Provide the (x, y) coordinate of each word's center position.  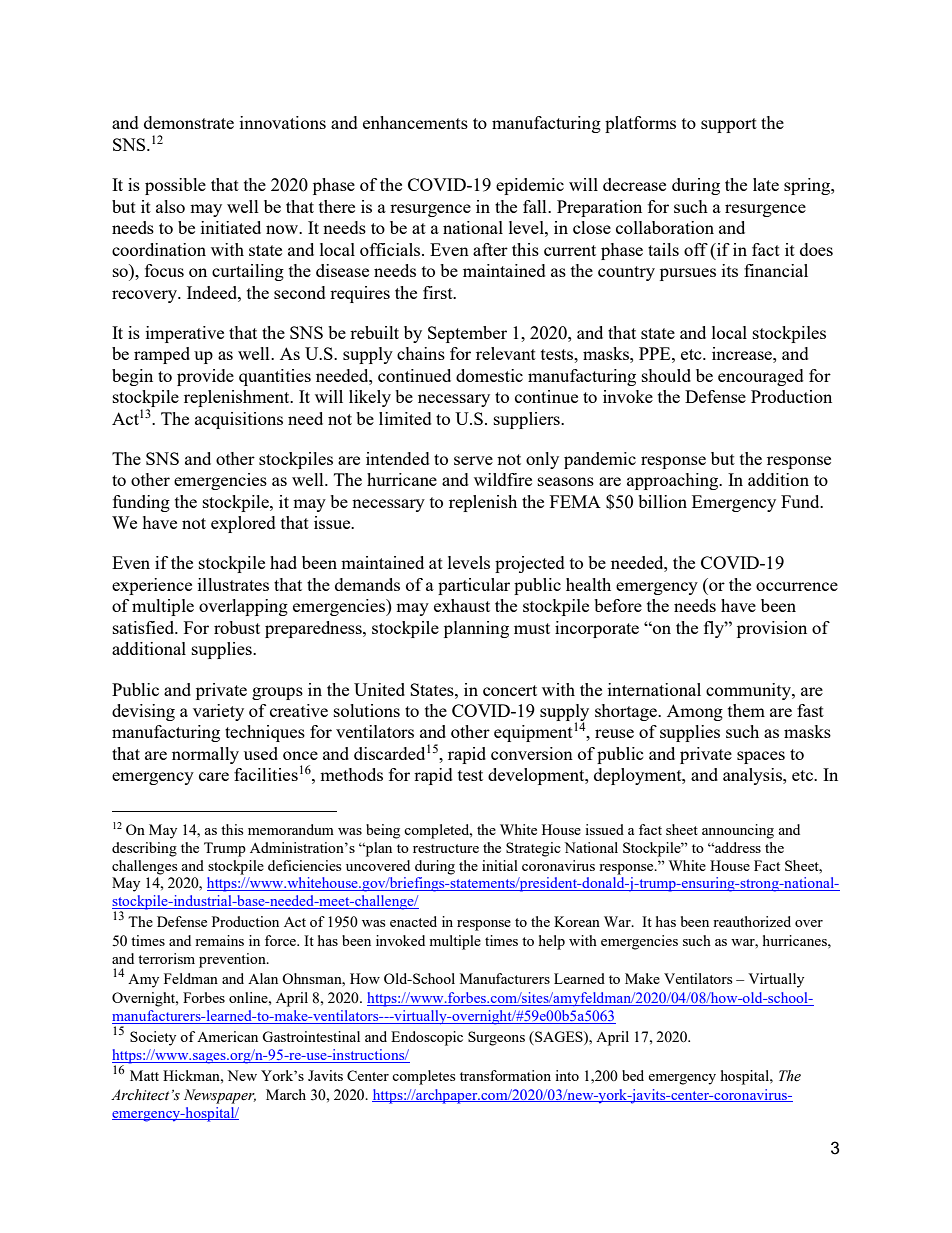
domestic (489, 375)
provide (205, 377)
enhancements (415, 122)
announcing (738, 831)
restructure (446, 848)
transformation (505, 1075)
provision (772, 629)
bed (633, 1075)
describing (144, 849)
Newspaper (220, 1096)
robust (237, 627)
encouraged (761, 377)
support (729, 125)
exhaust (462, 605)
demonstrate (189, 122)
